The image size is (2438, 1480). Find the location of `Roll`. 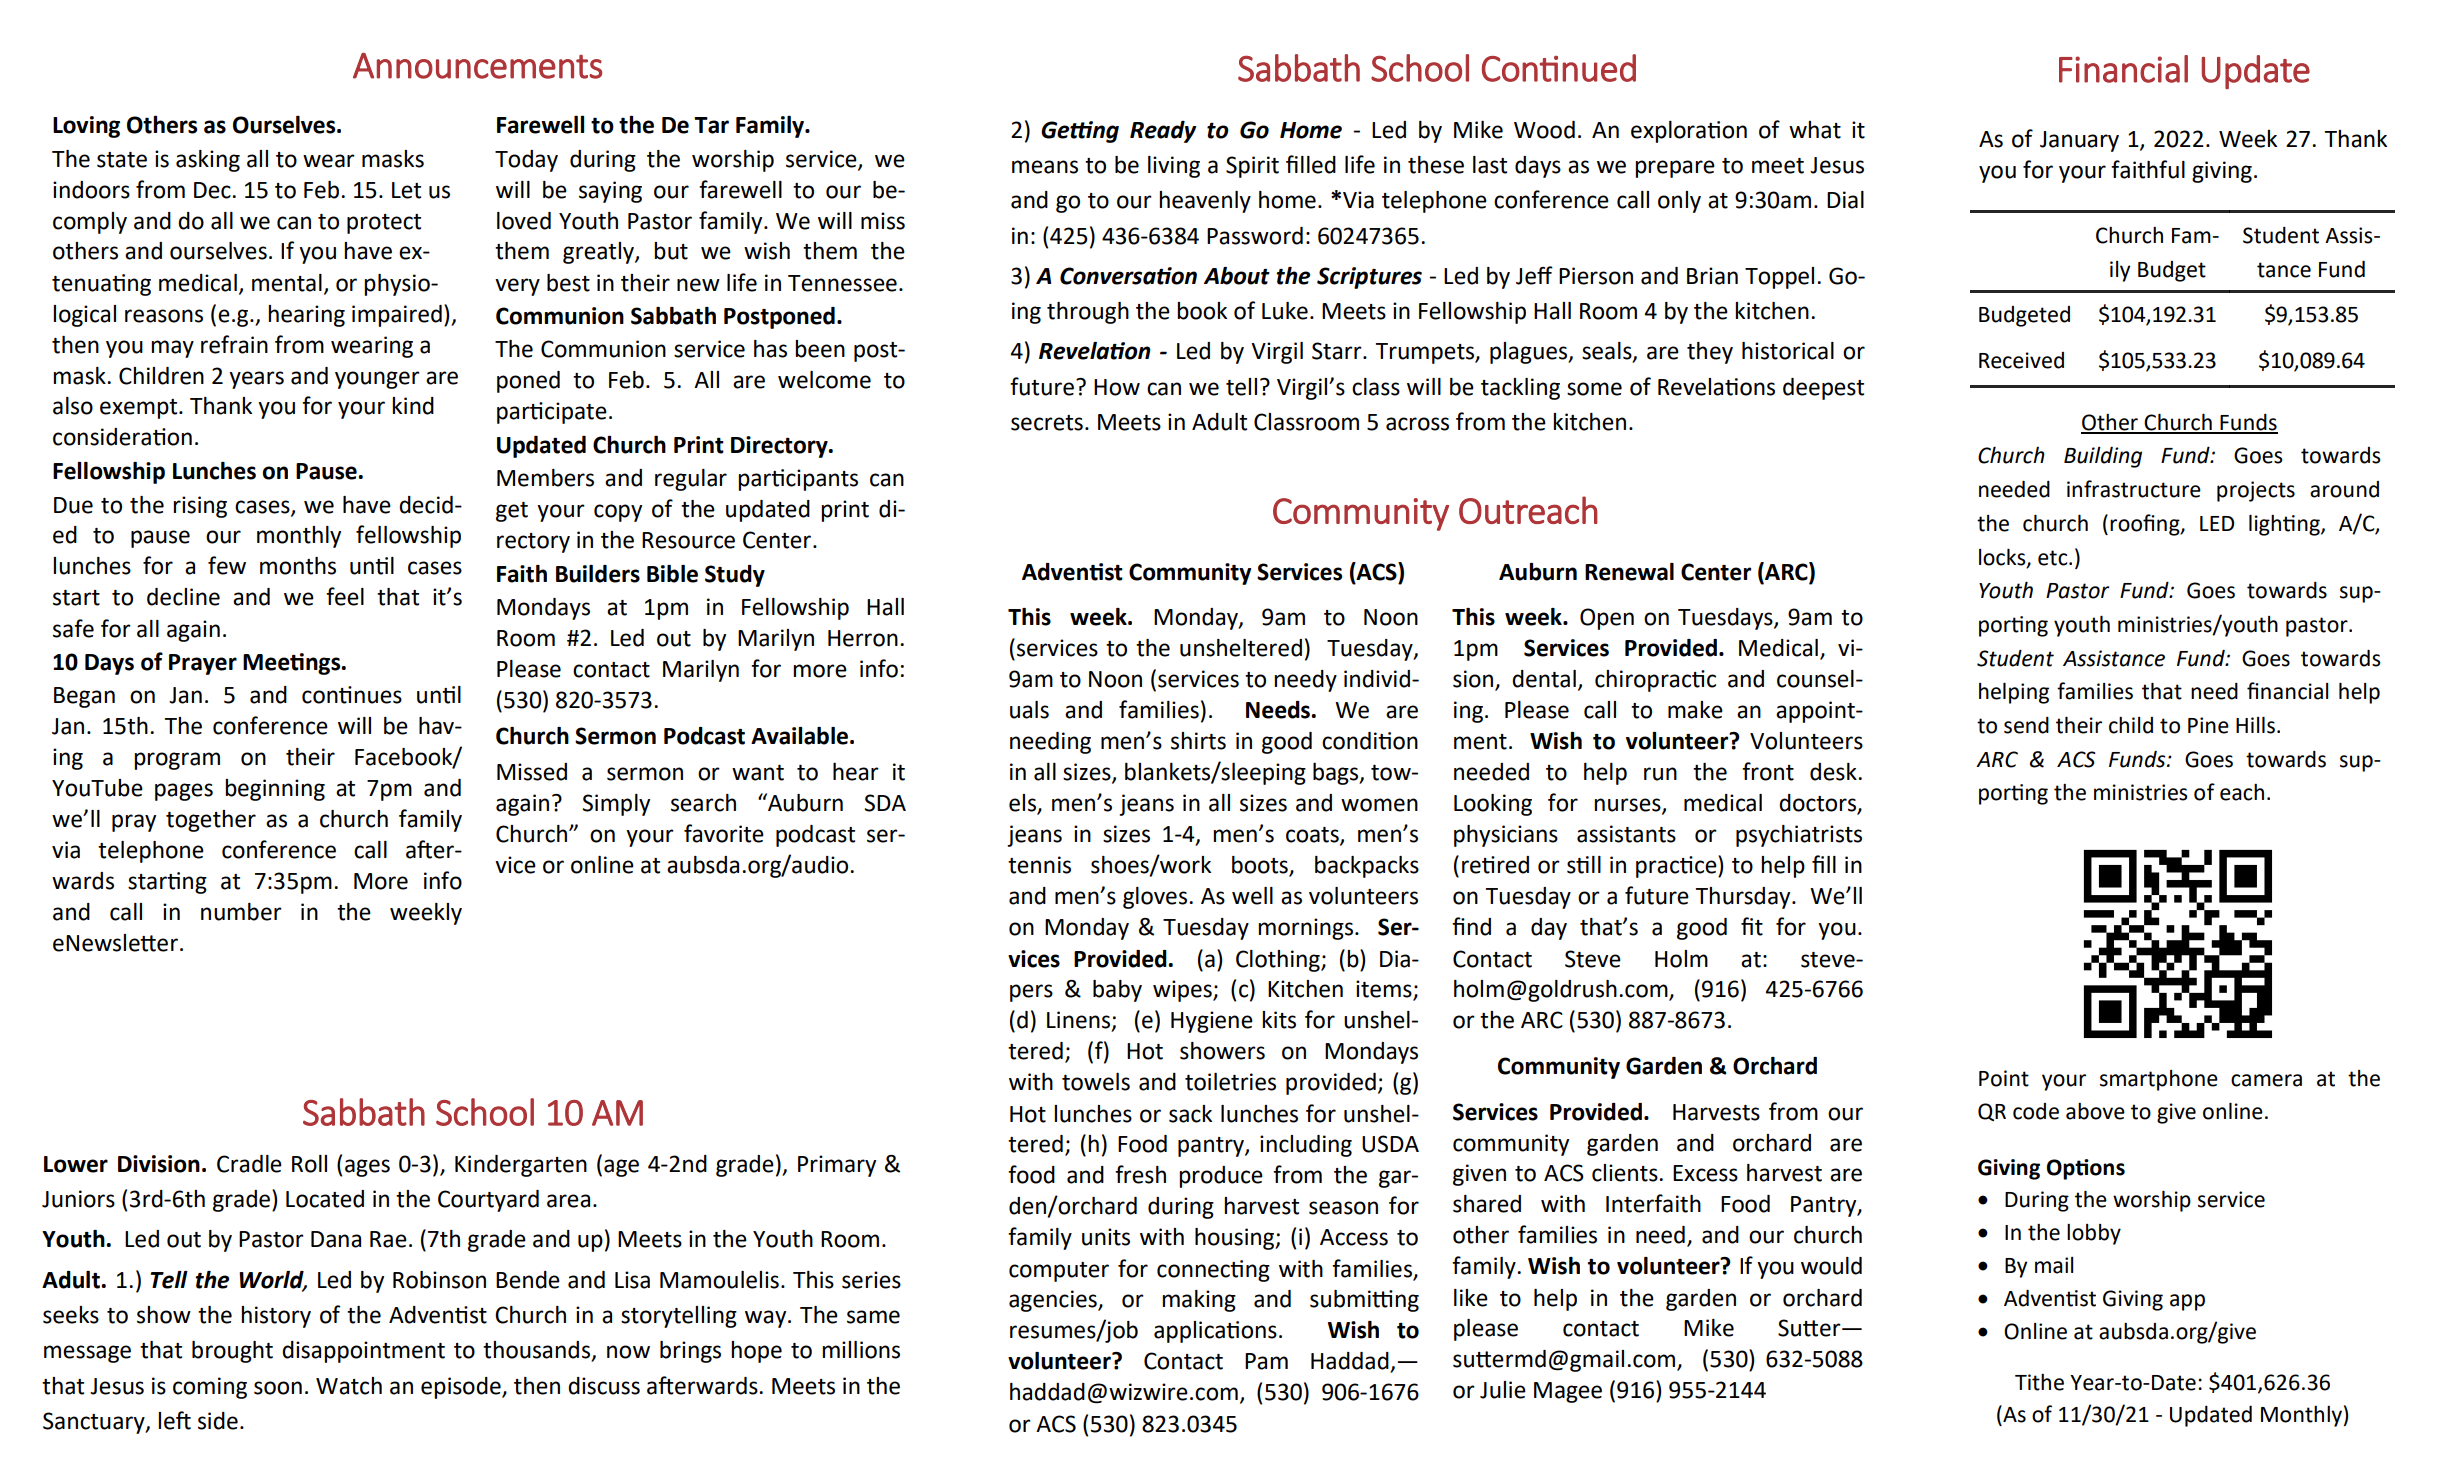

Roll is located at coordinates (309, 1164).
